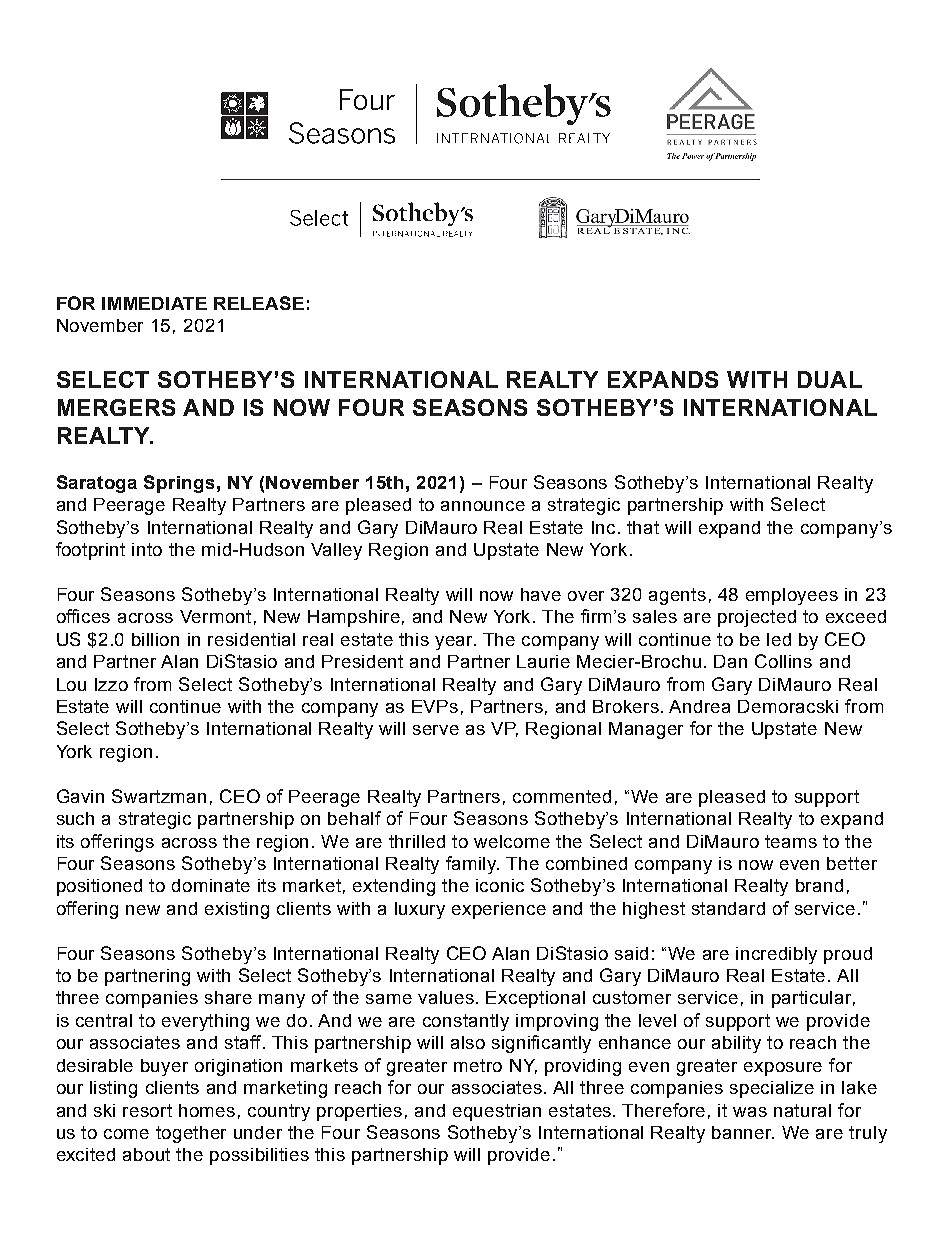 Image resolution: width=952 pixels, height=1233 pixels. What do you see at coordinates (154, 303) in the screenshot?
I see `IMMEDIATE` at bounding box center [154, 303].
